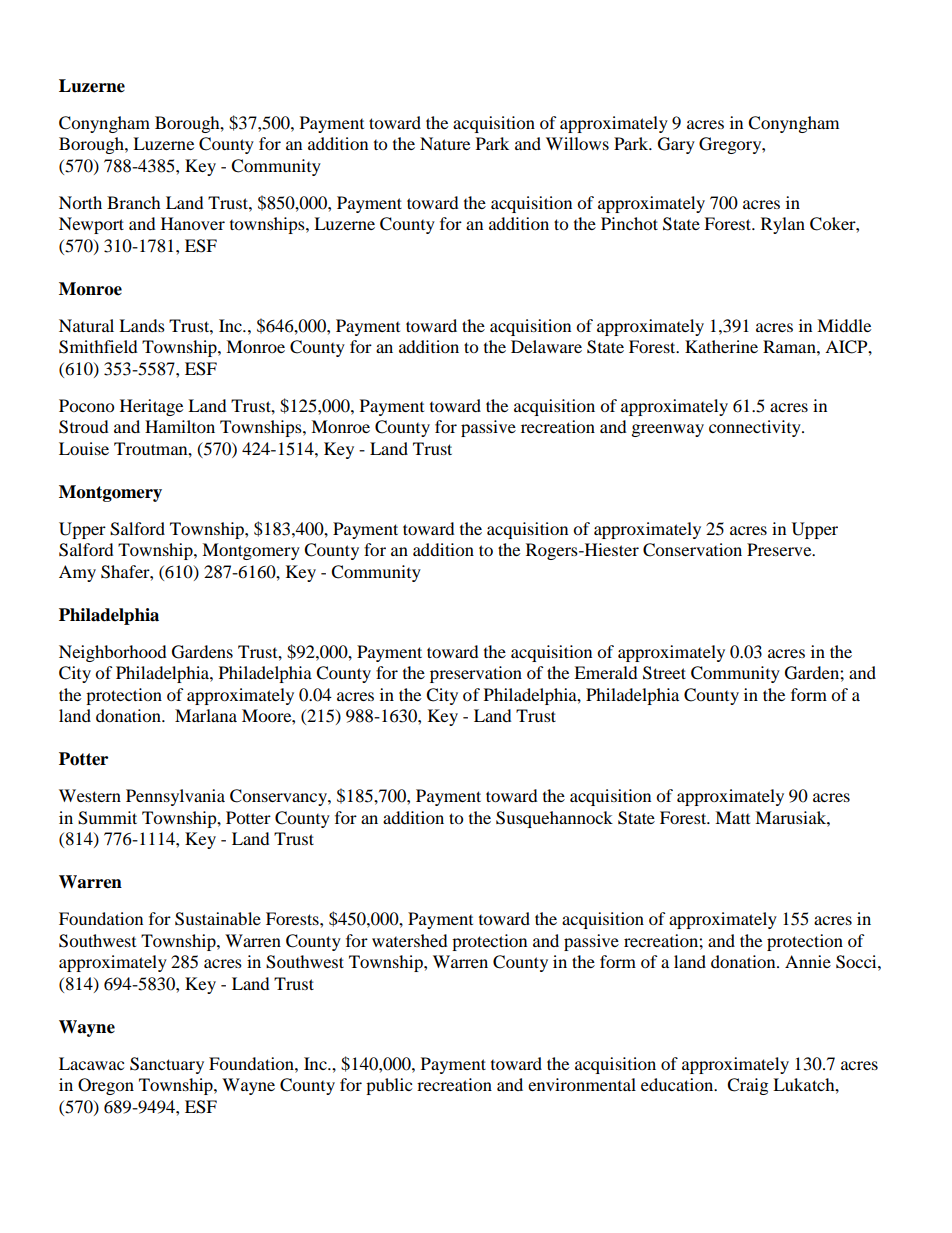 This page has width=952, height=1233. Describe the element at coordinates (180, 426) in the page. I see `Hamilton` at that location.
